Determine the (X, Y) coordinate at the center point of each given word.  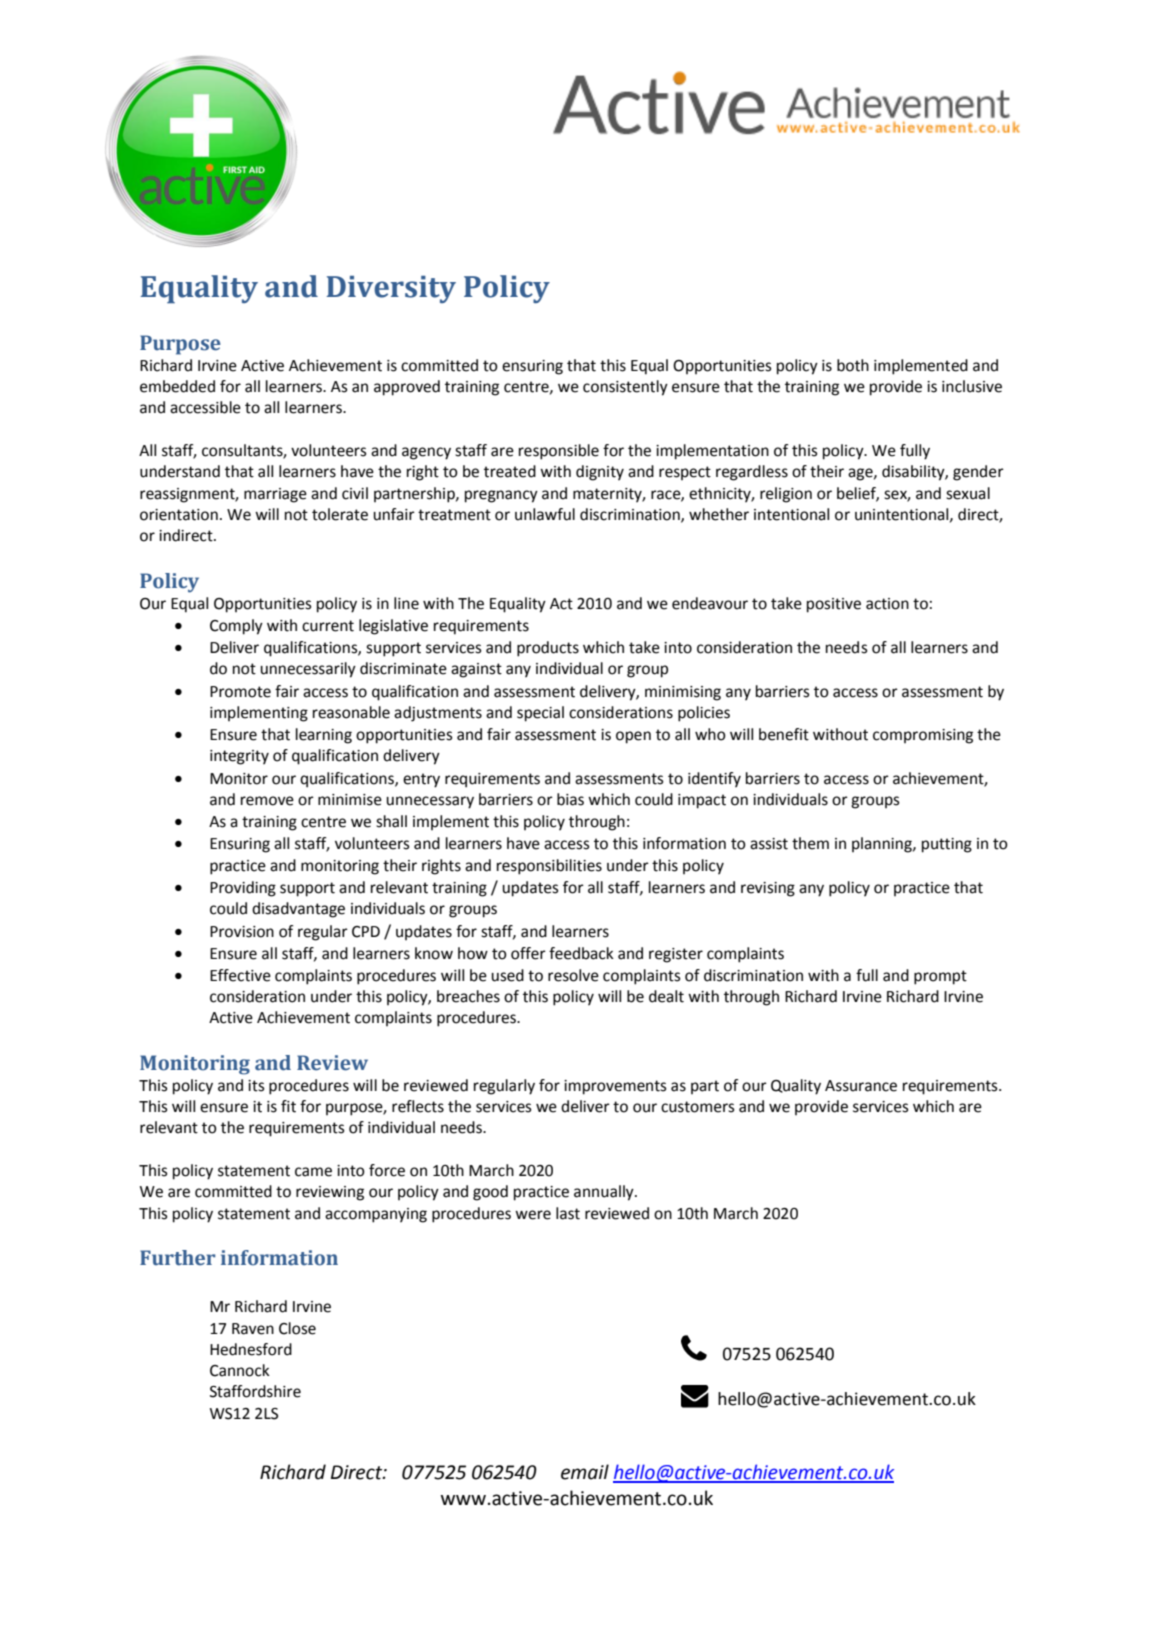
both (853, 365)
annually (605, 1193)
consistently (625, 388)
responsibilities (549, 867)
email (585, 1472)
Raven (253, 1329)
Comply (236, 627)
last (568, 1213)
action (887, 604)
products (548, 649)
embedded (177, 386)
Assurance (861, 1086)
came (313, 1172)
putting (947, 845)
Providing (243, 889)
